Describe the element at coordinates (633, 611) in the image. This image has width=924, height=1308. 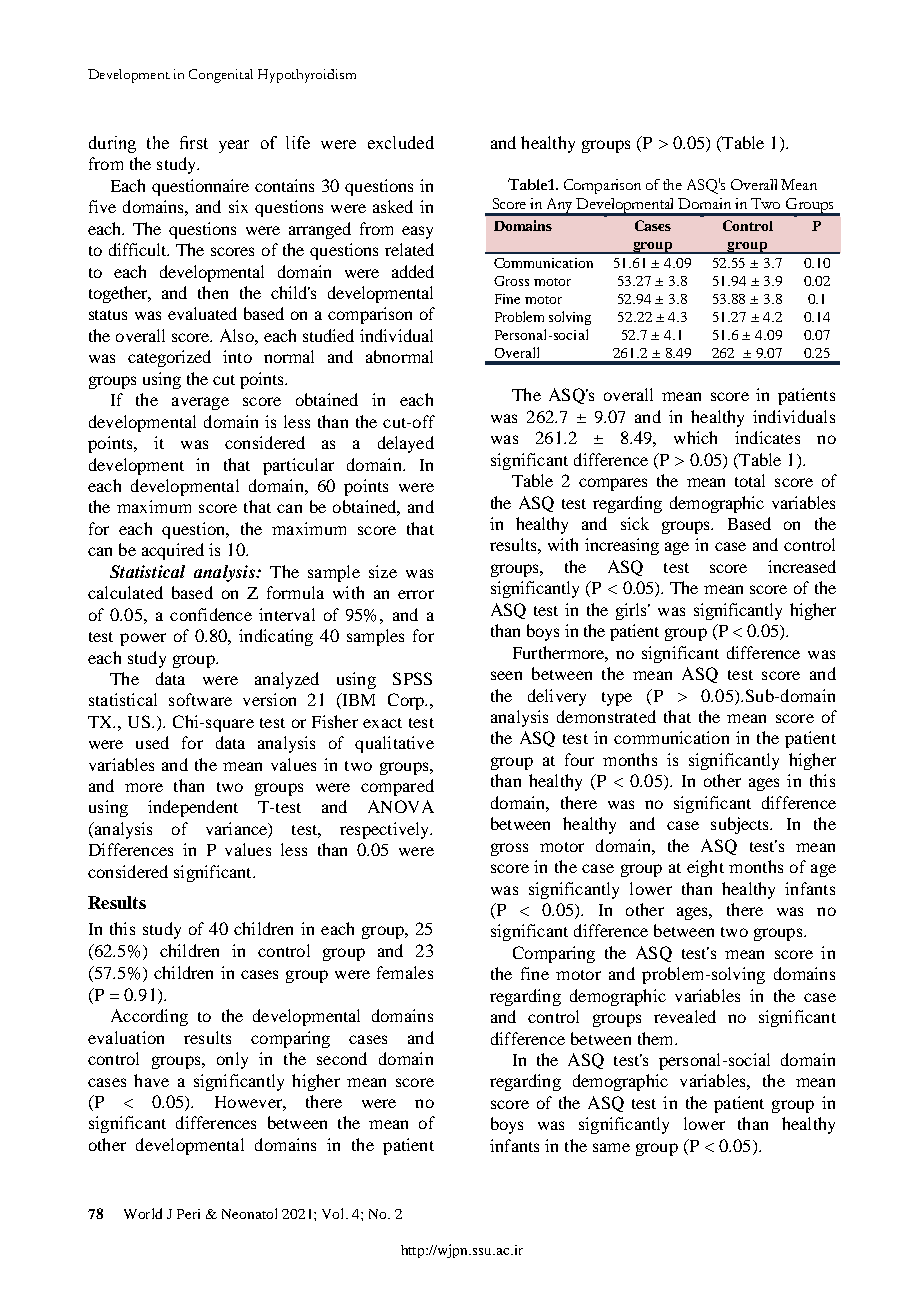
I see `girls` at that location.
